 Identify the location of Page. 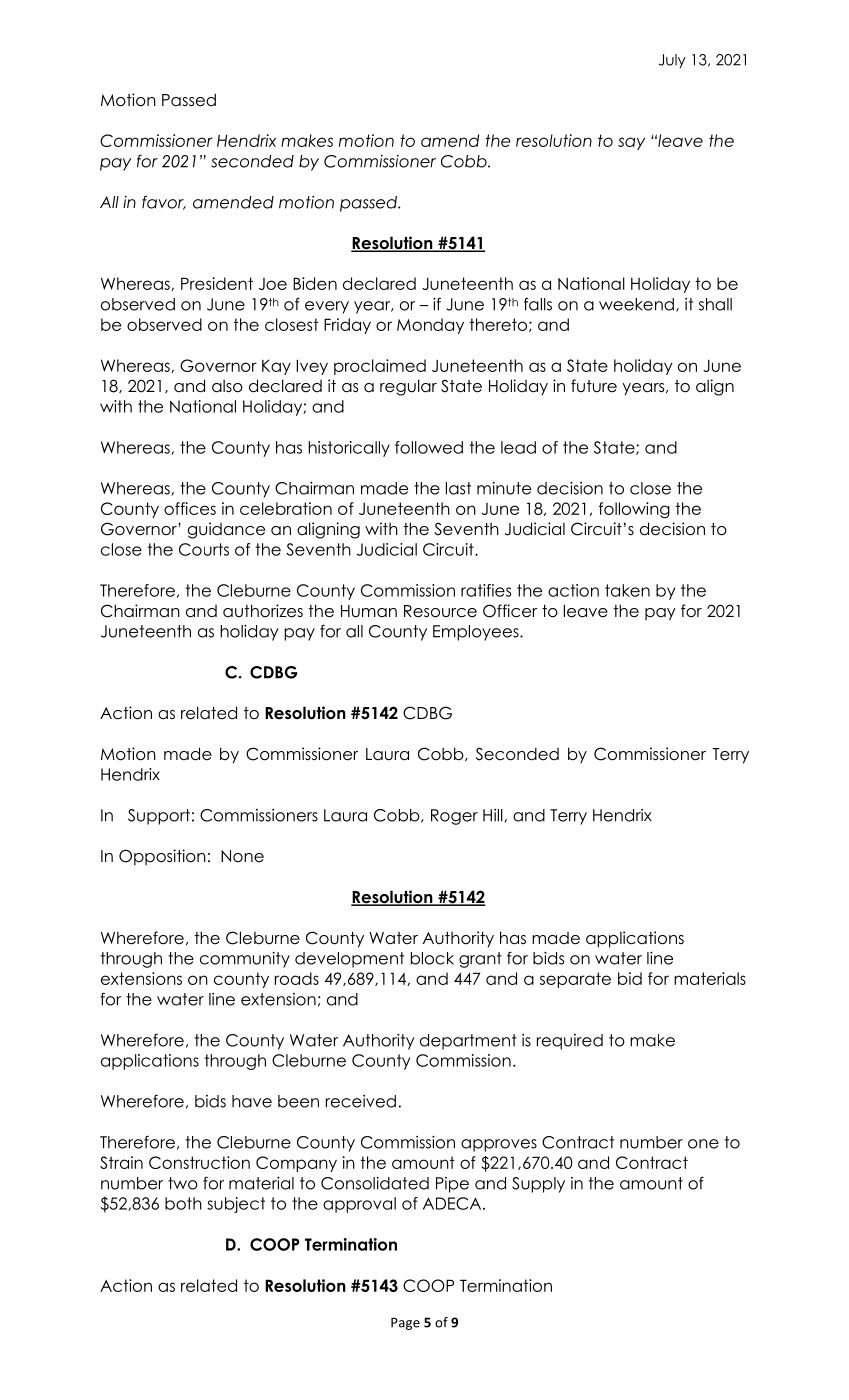
(405, 1323).
